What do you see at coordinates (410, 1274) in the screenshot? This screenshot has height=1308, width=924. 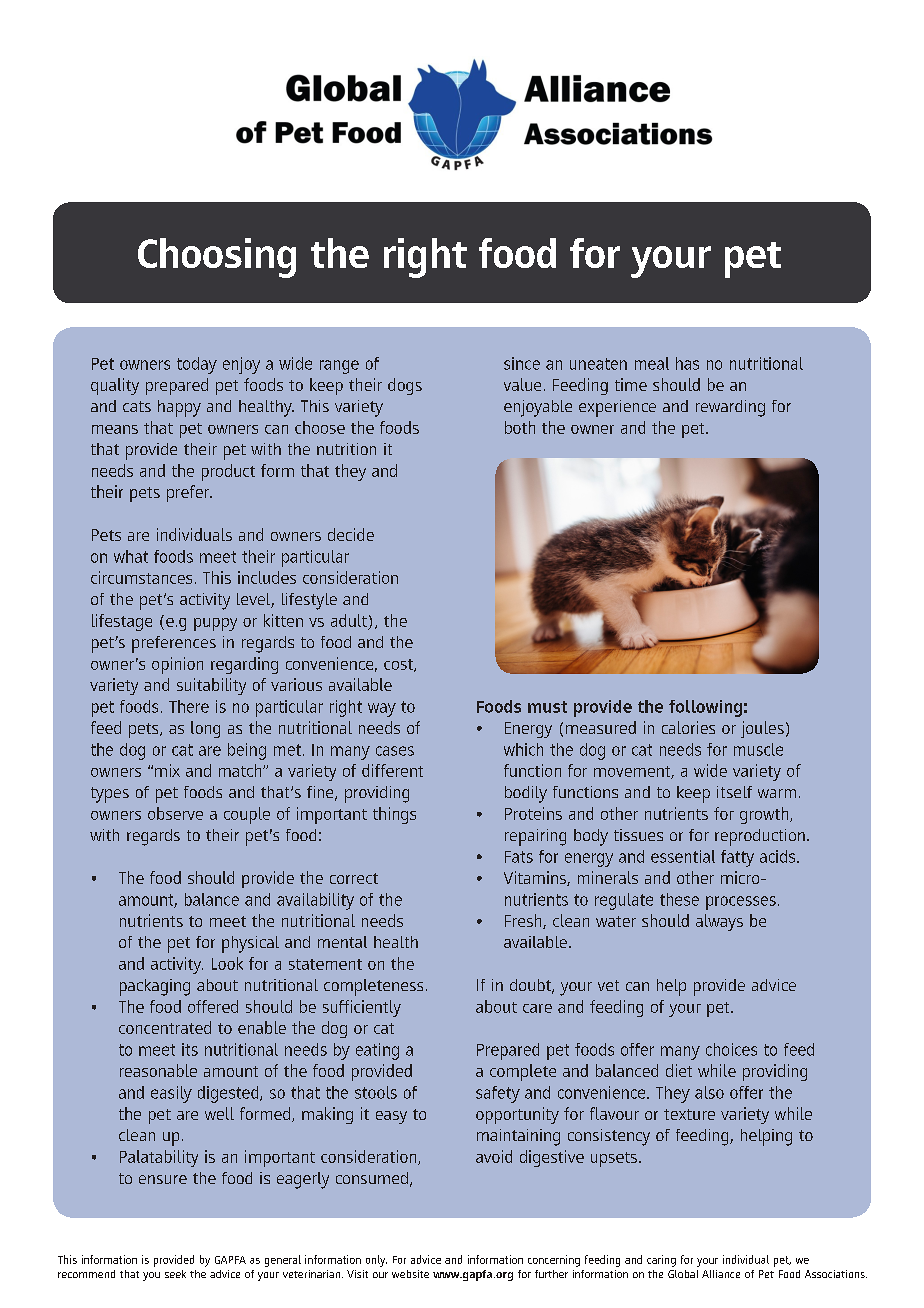 I see `website` at bounding box center [410, 1274].
